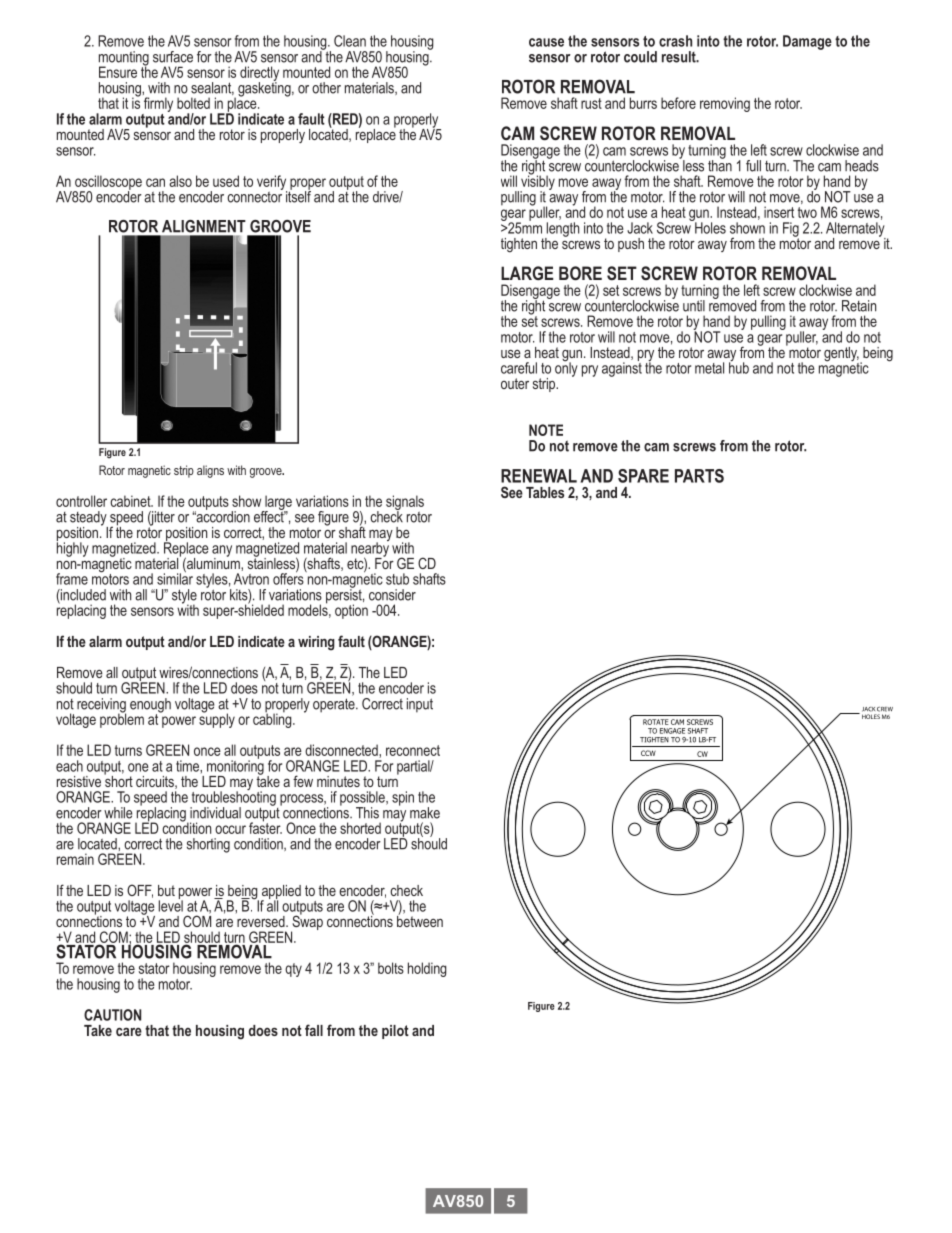 This screenshot has width=952, height=1233. Describe the element at coordinates (546, 42) in the screenshot. I see `cause` at that location.
